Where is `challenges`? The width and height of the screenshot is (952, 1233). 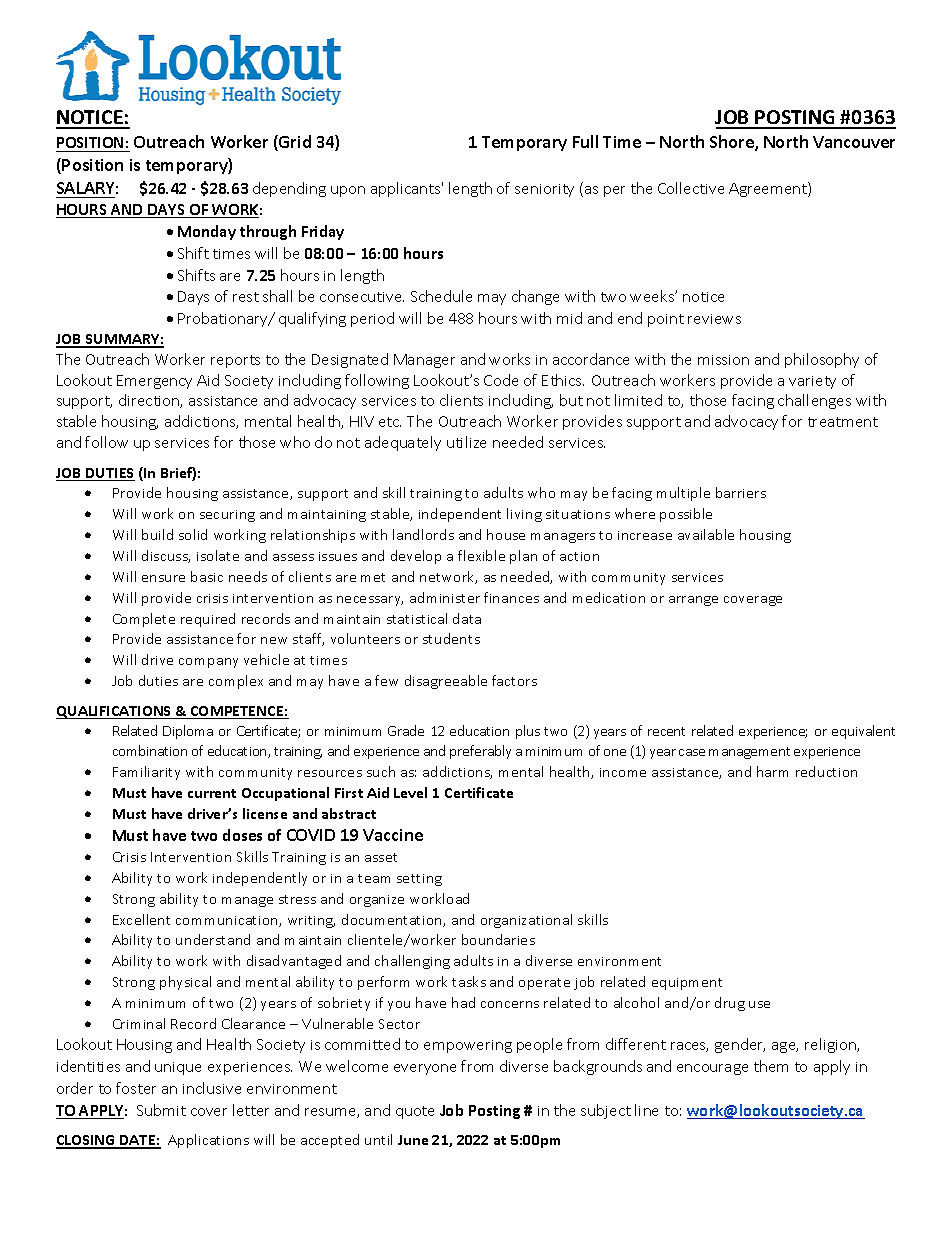
challenges is located at coordinates (814, 401).
